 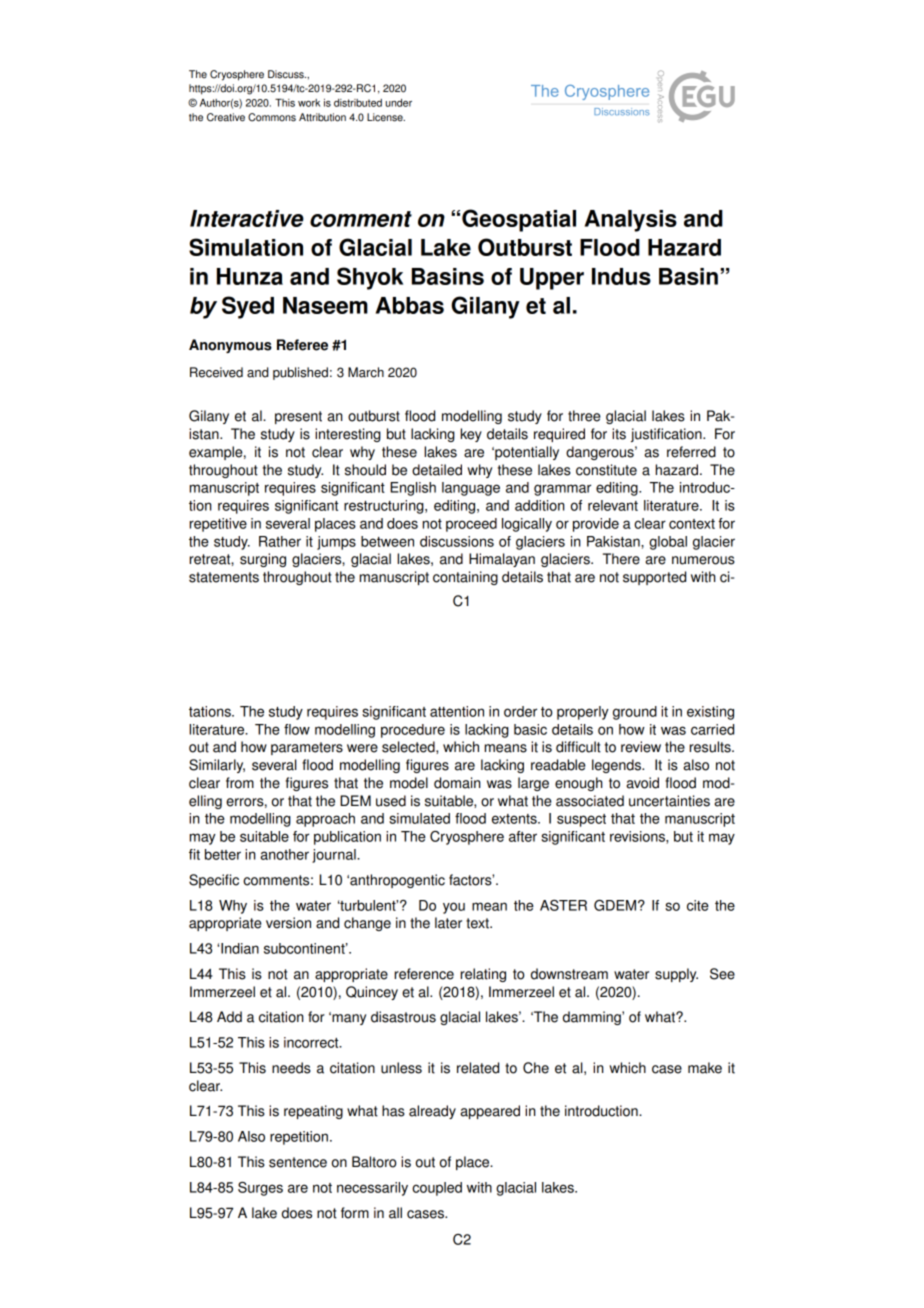 I want to click on domain, so click(x=457, y=783).
